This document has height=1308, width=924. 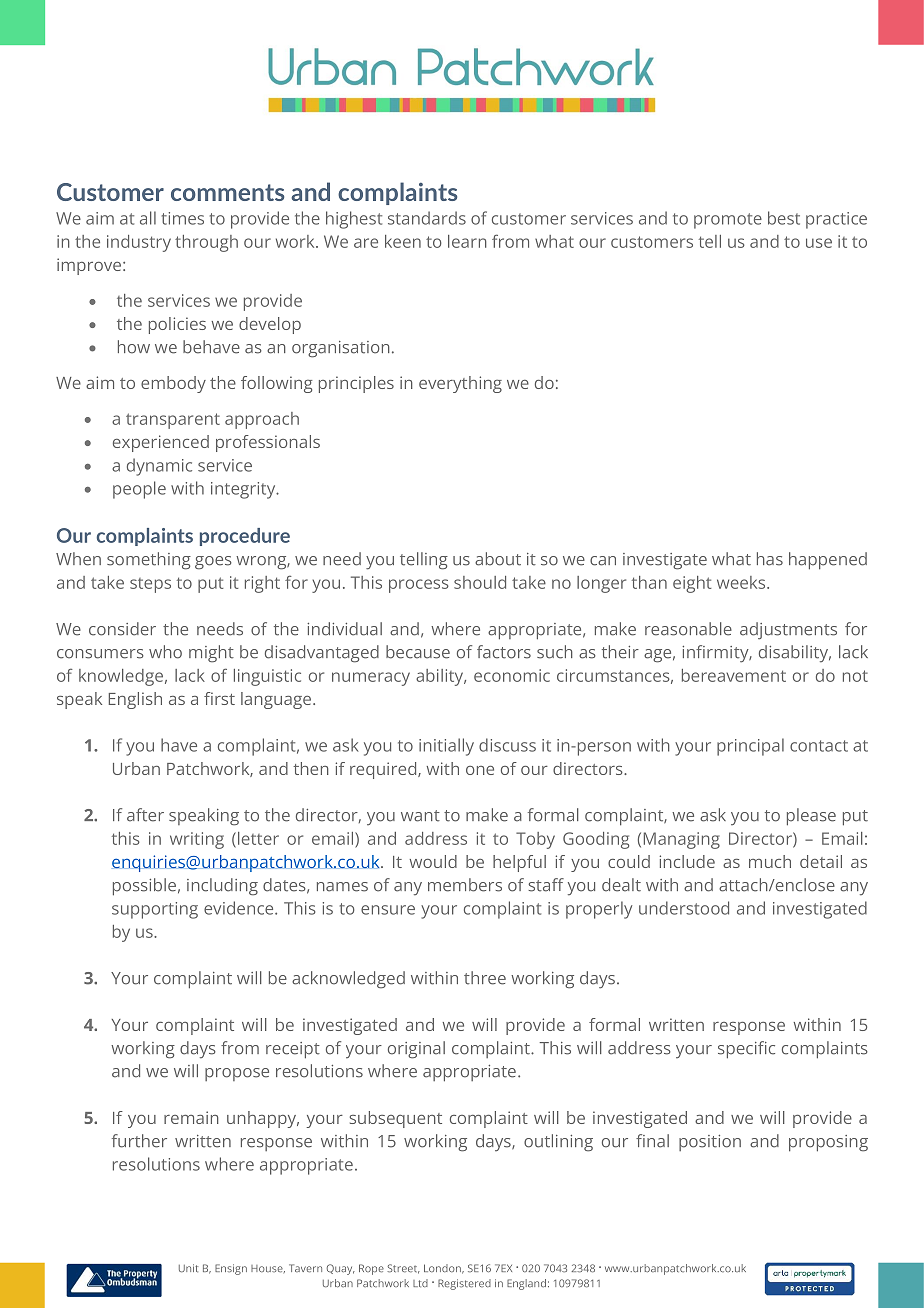 I want to click on Unit, so click(x=188, y=1268).
